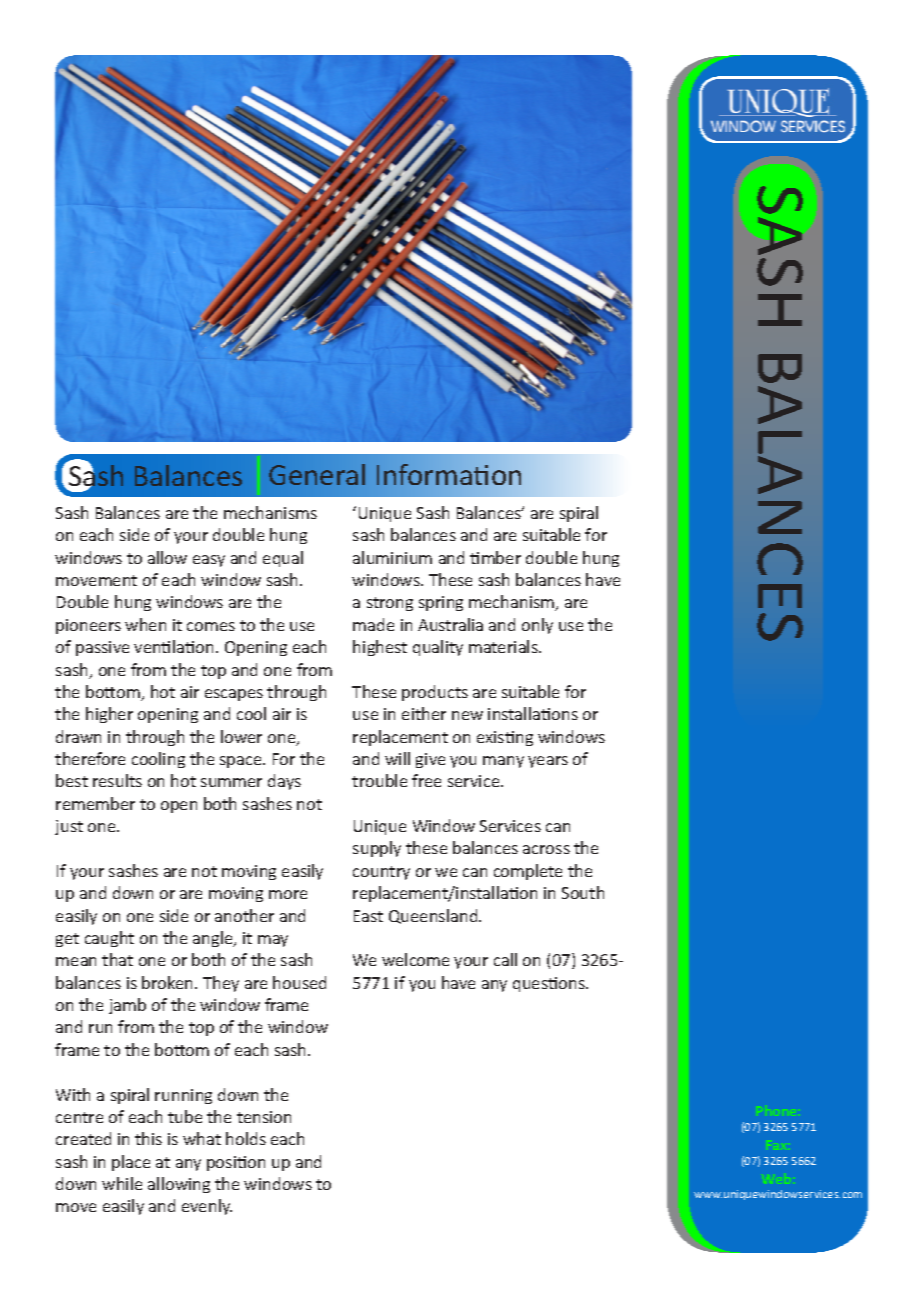 Image resolution: width=924 pixels, height=1308 pixels. I want to click on while, so click(122, 1183).
